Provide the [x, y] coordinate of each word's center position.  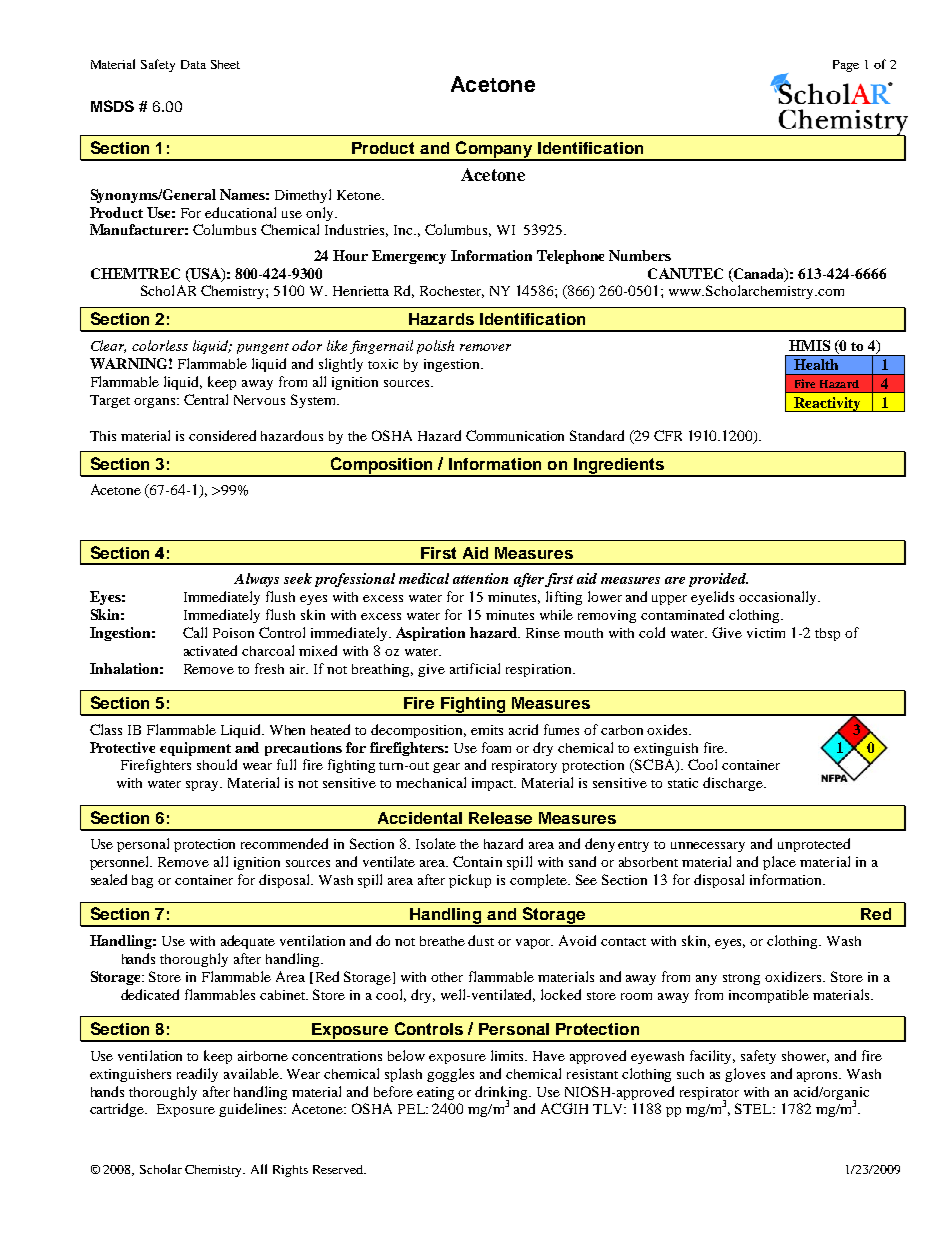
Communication [515, 435]
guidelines [252, 1110]
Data [193, 64]
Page [846, 66]
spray [204, 786]
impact [494, 784]
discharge [734, 784]
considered [222, 435]
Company [494, 150]
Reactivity [827, 404]
